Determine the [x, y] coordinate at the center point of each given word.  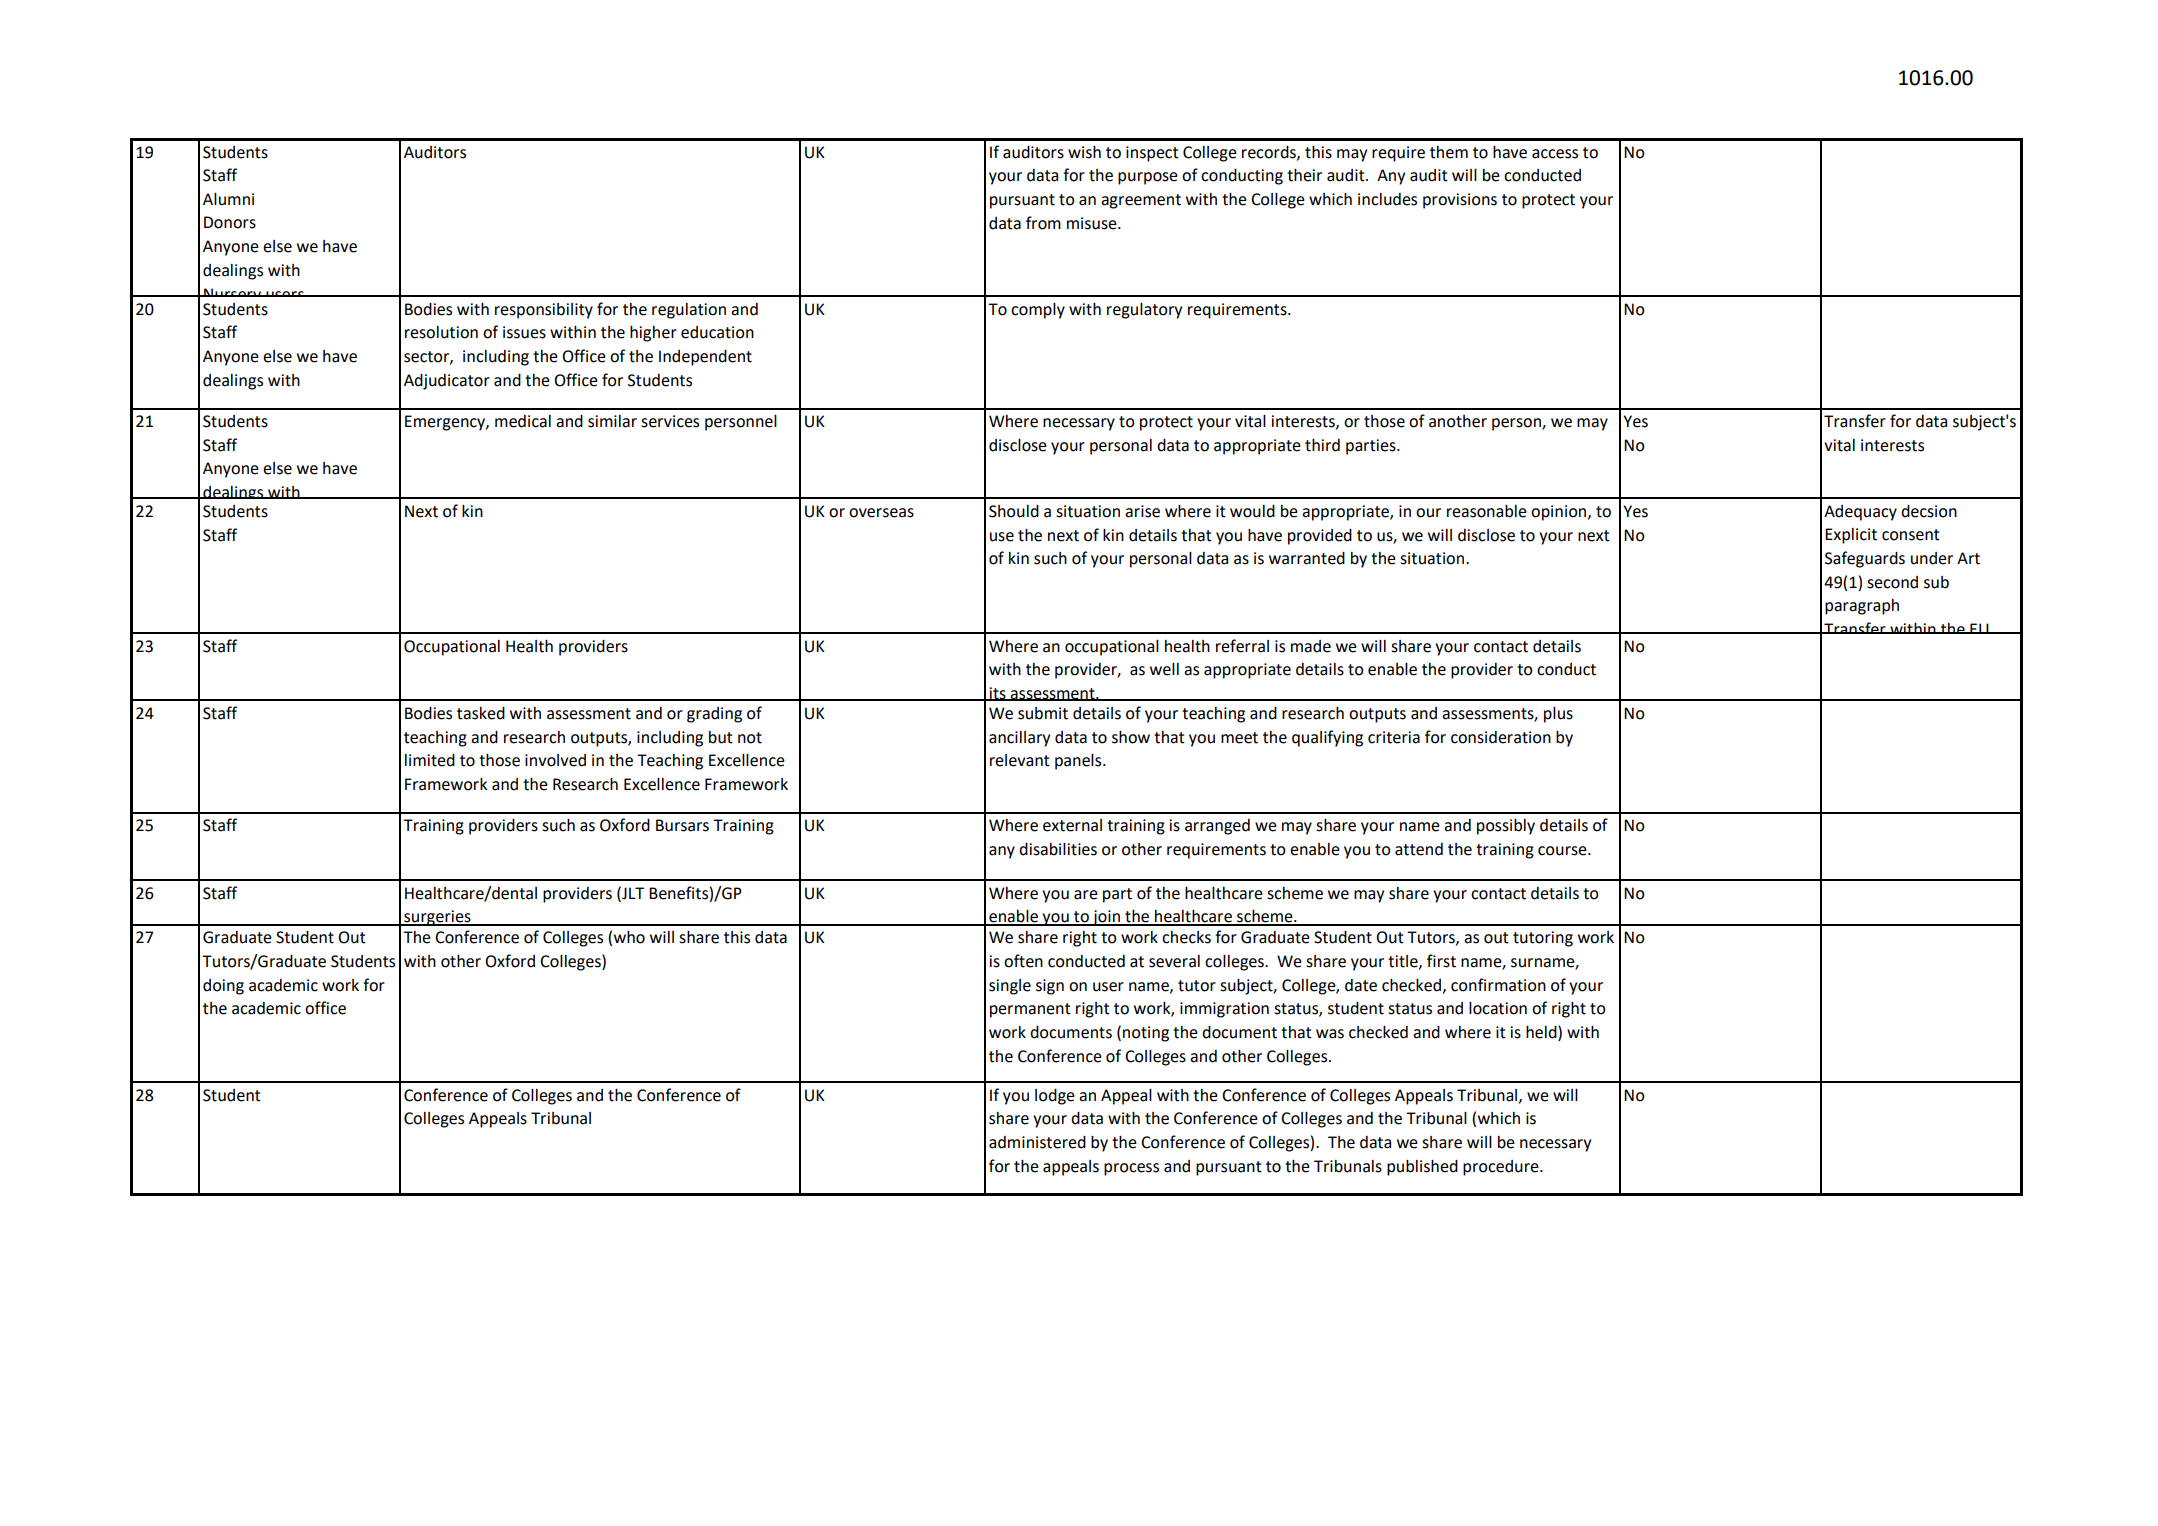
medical [523, 421]
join [1106, 918]
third [1322, 445]
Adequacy [1860, 513]
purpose [1148, 178]
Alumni [228, 199]
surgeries [437, 918]
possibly [1506, 827]
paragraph [1862, 607]
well [1164, 669]
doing [223, 987]
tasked [481, 713]
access [1555, 154]
